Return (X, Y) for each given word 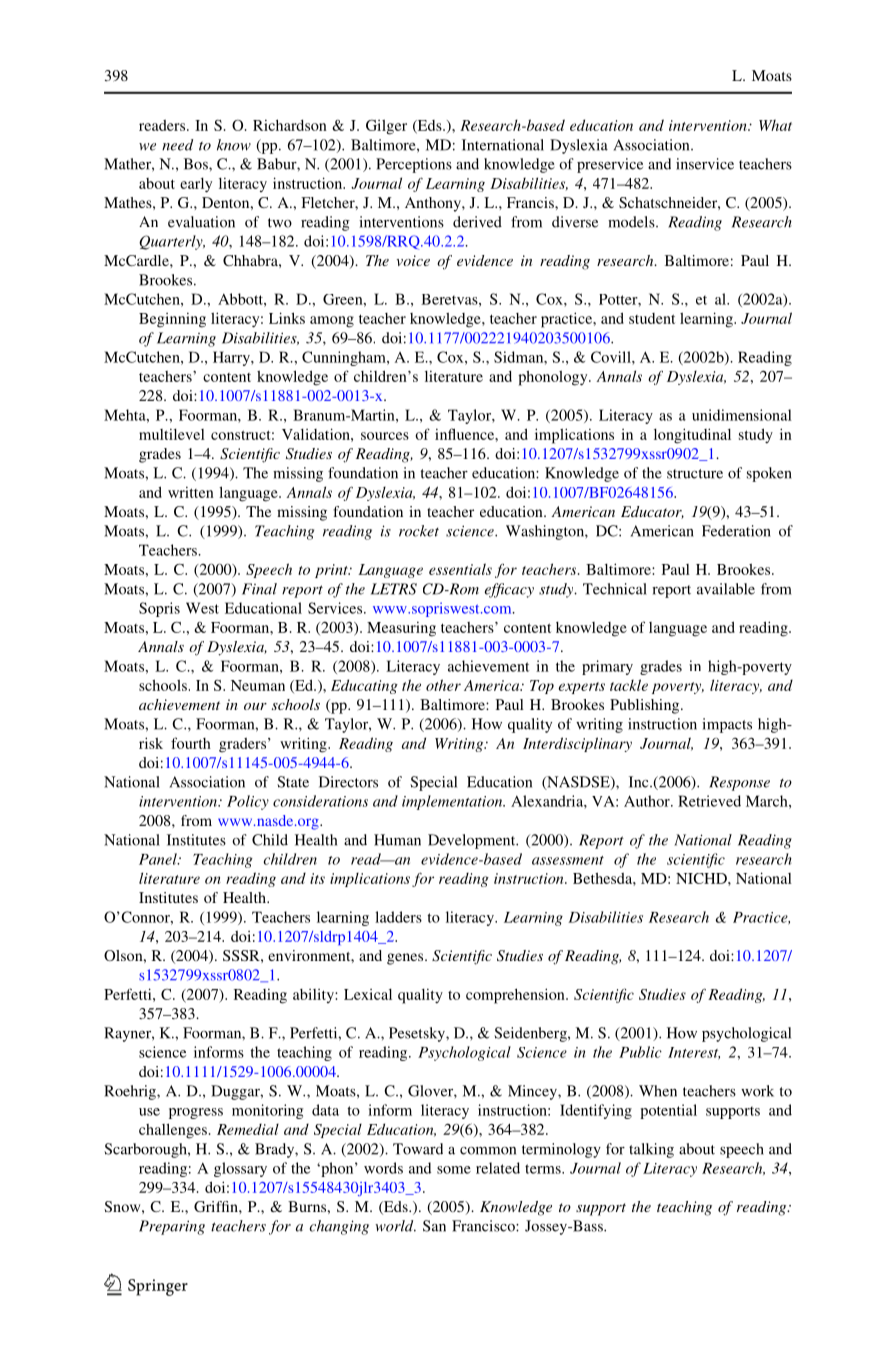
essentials (460, 569)
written (191, 492)
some (454, 1170)
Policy (248, 802)
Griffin (217, 1206)
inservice (705, 164)
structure (695, 474)
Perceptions (414, 165)
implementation (453, 802)
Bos (197, 164)
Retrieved (709, 801)
